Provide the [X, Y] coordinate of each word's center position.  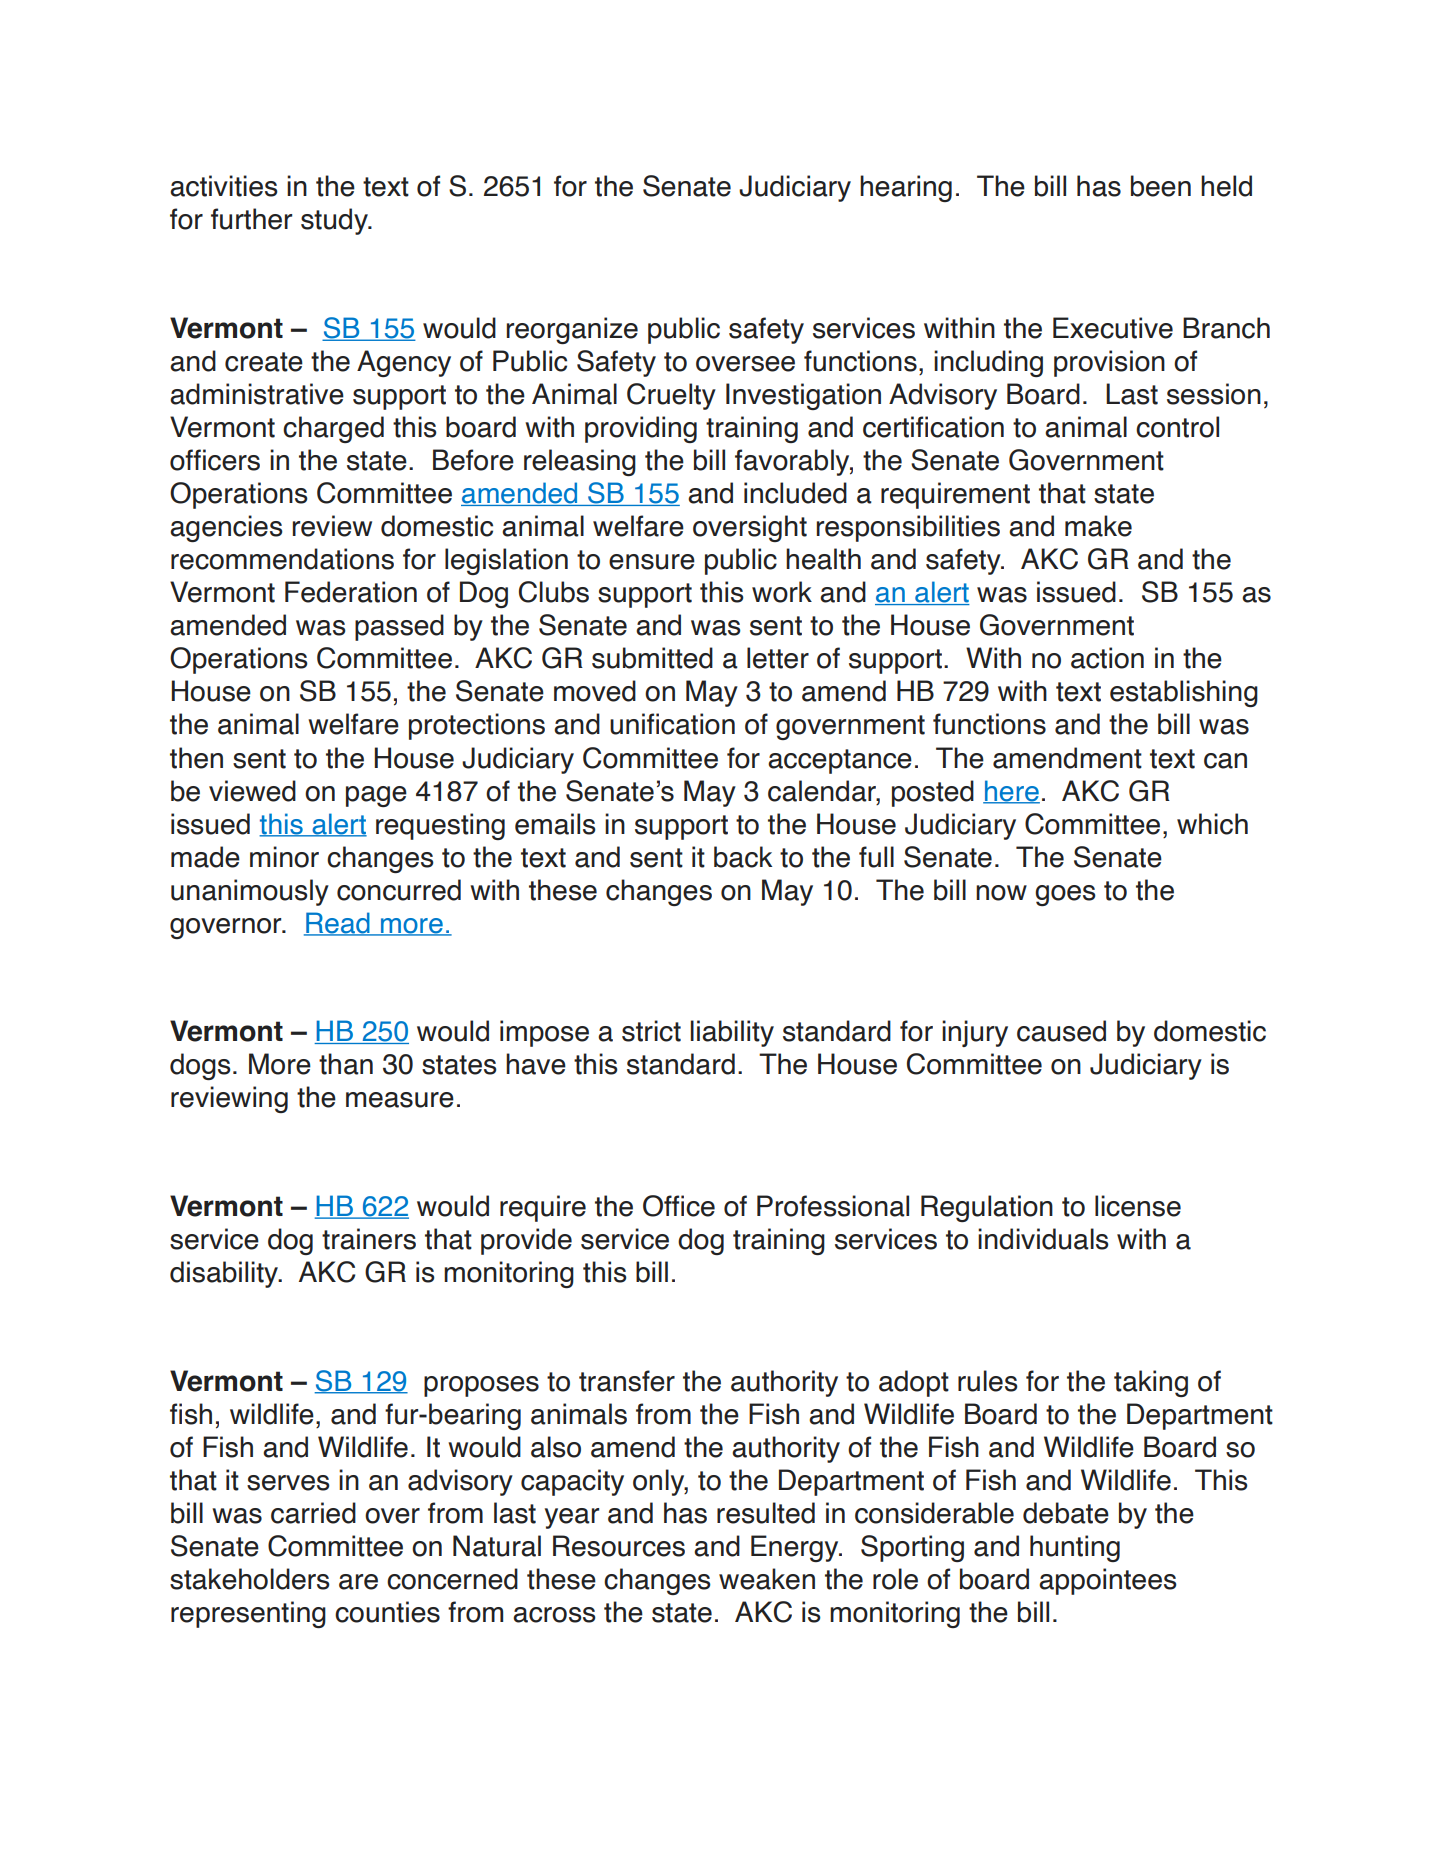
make [1098, 526]
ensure [652, 562]
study [335, 221]
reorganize [572, 330]
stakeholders [250, 1579]
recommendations [282, 559]
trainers [369, 1239]
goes [1065, 895]
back [743, 857]
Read [338, 924]
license [1138, 1206]
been [1161, 186]
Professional [833, 1206]
